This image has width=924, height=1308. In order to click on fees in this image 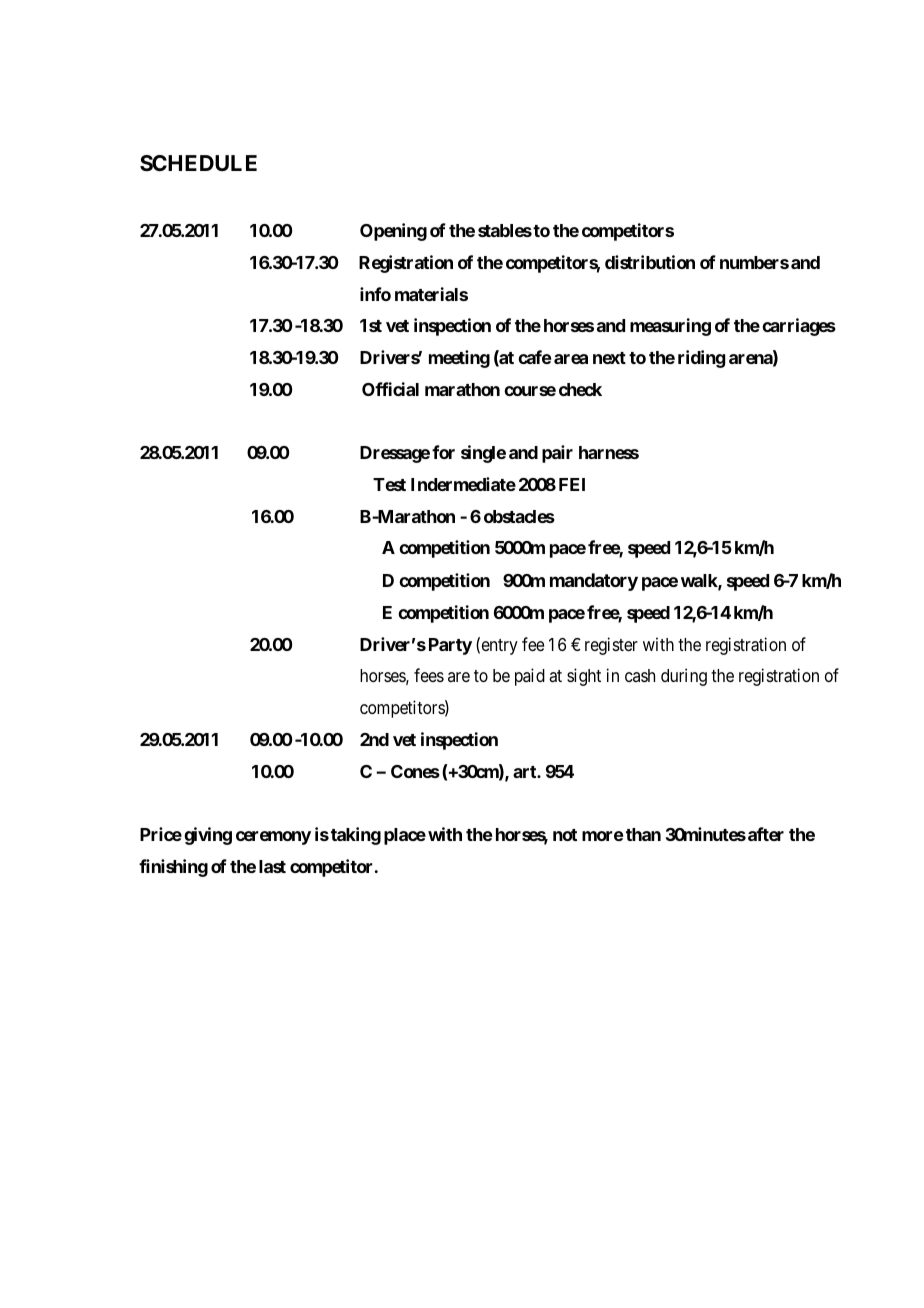, I will do `click(429, 675)`.
